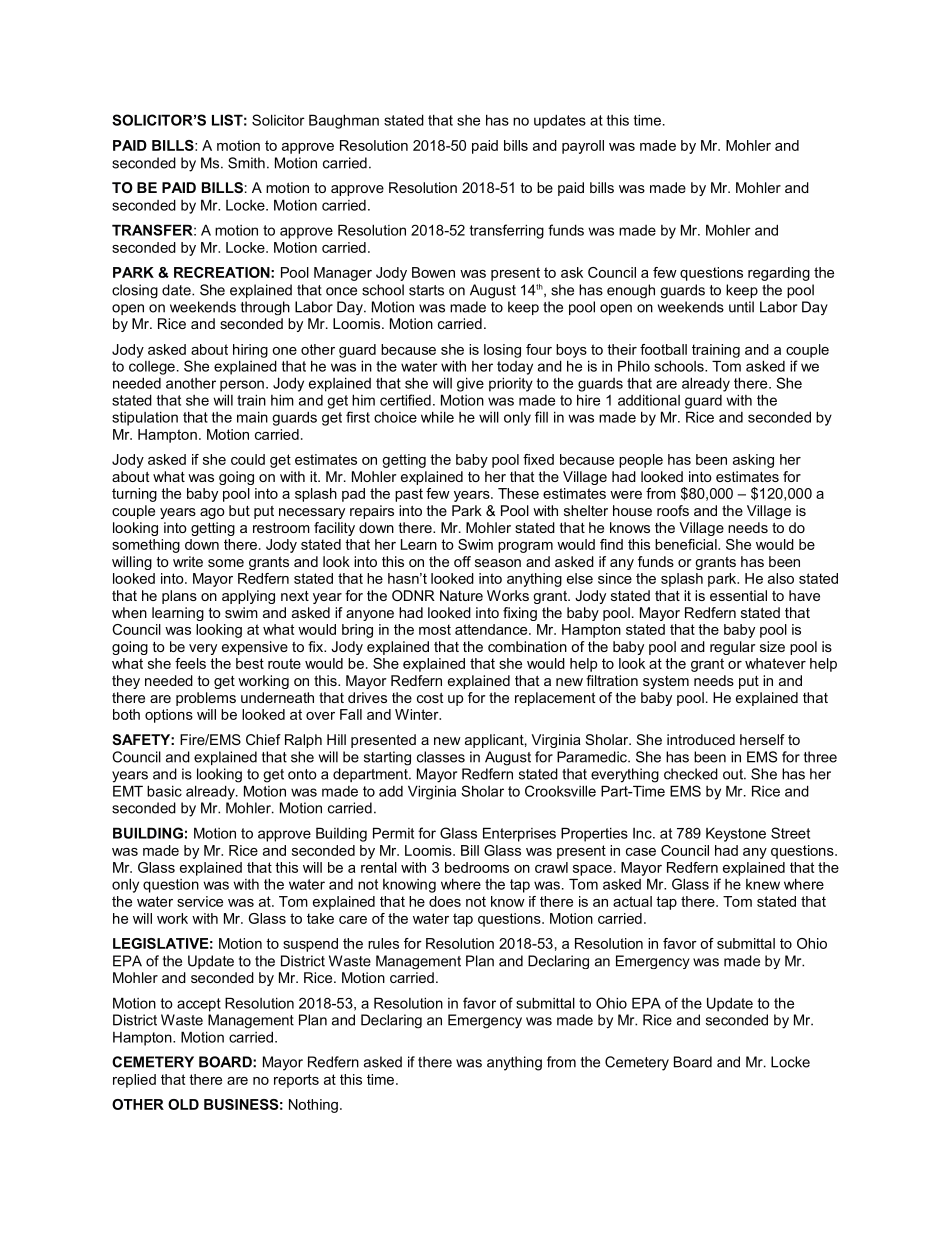 The height and width of the screenshot is (1233, 952). What do you see at coordinates (583, 147) in the screenshot?
I see `payroll` at bounding box center [583, 147].
